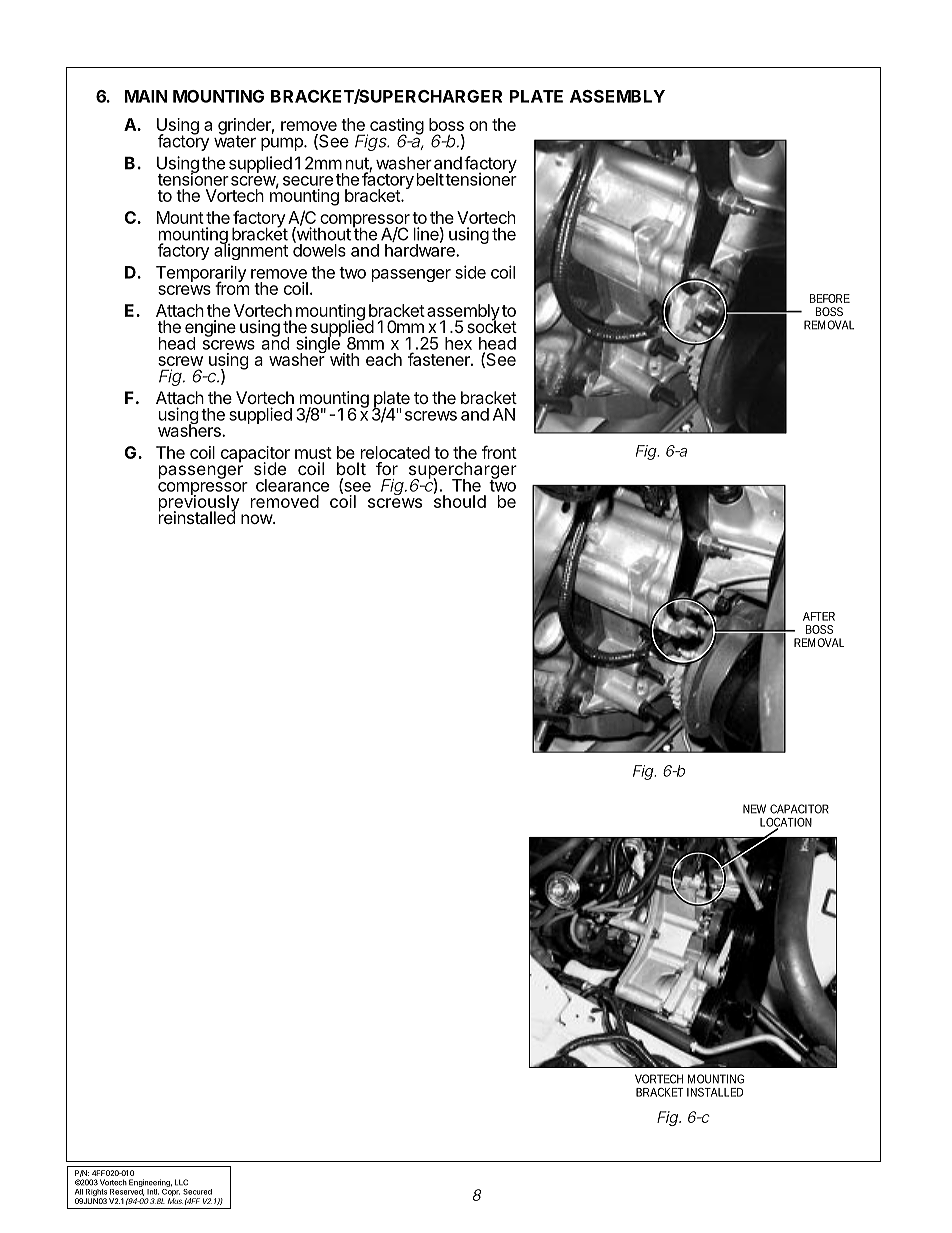 The width and height of the page is (952, 1233). Describe the element at coordinates (235, 140) in the page. I see `water` at that location.
